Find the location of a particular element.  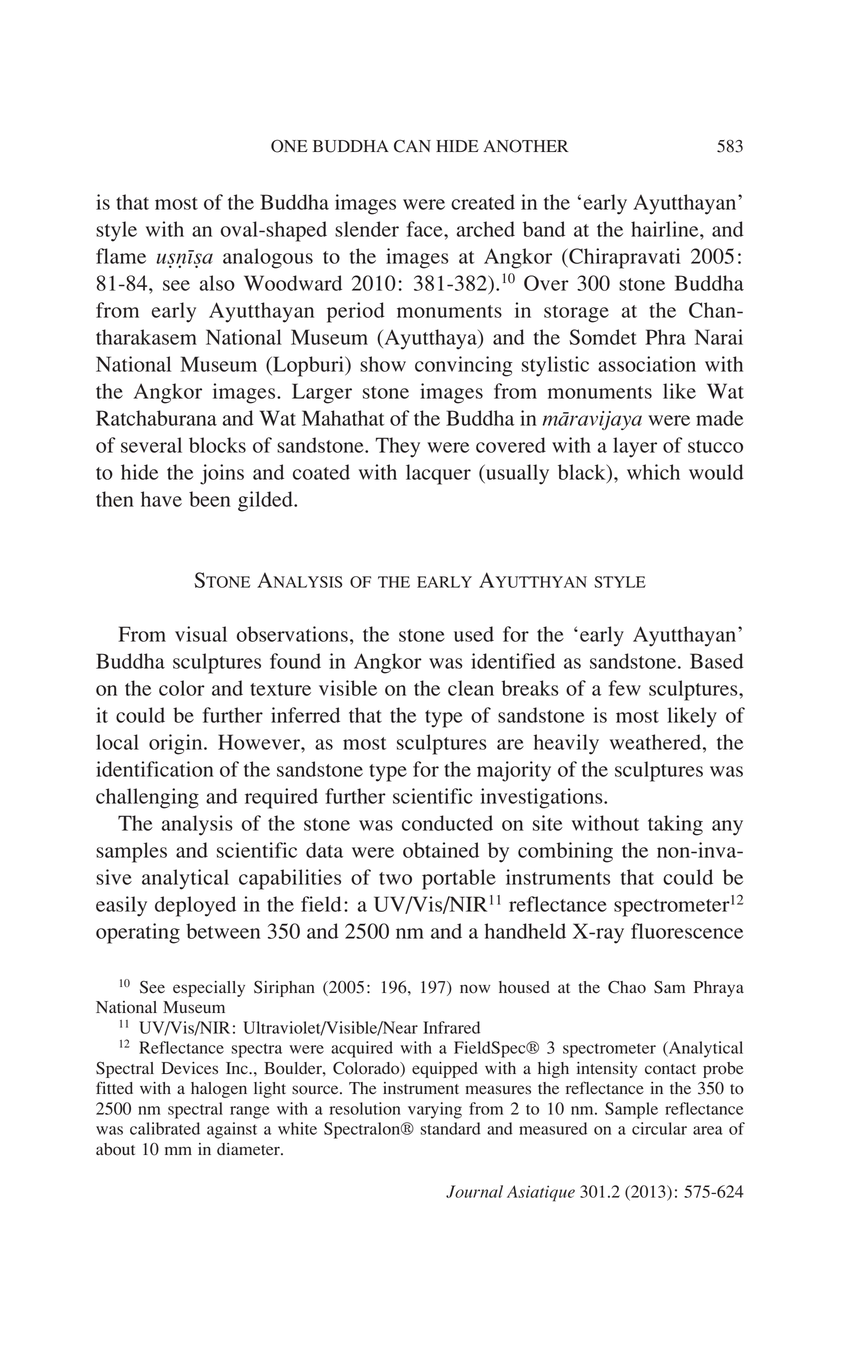

CAN is located at coordinates (412, 146).
